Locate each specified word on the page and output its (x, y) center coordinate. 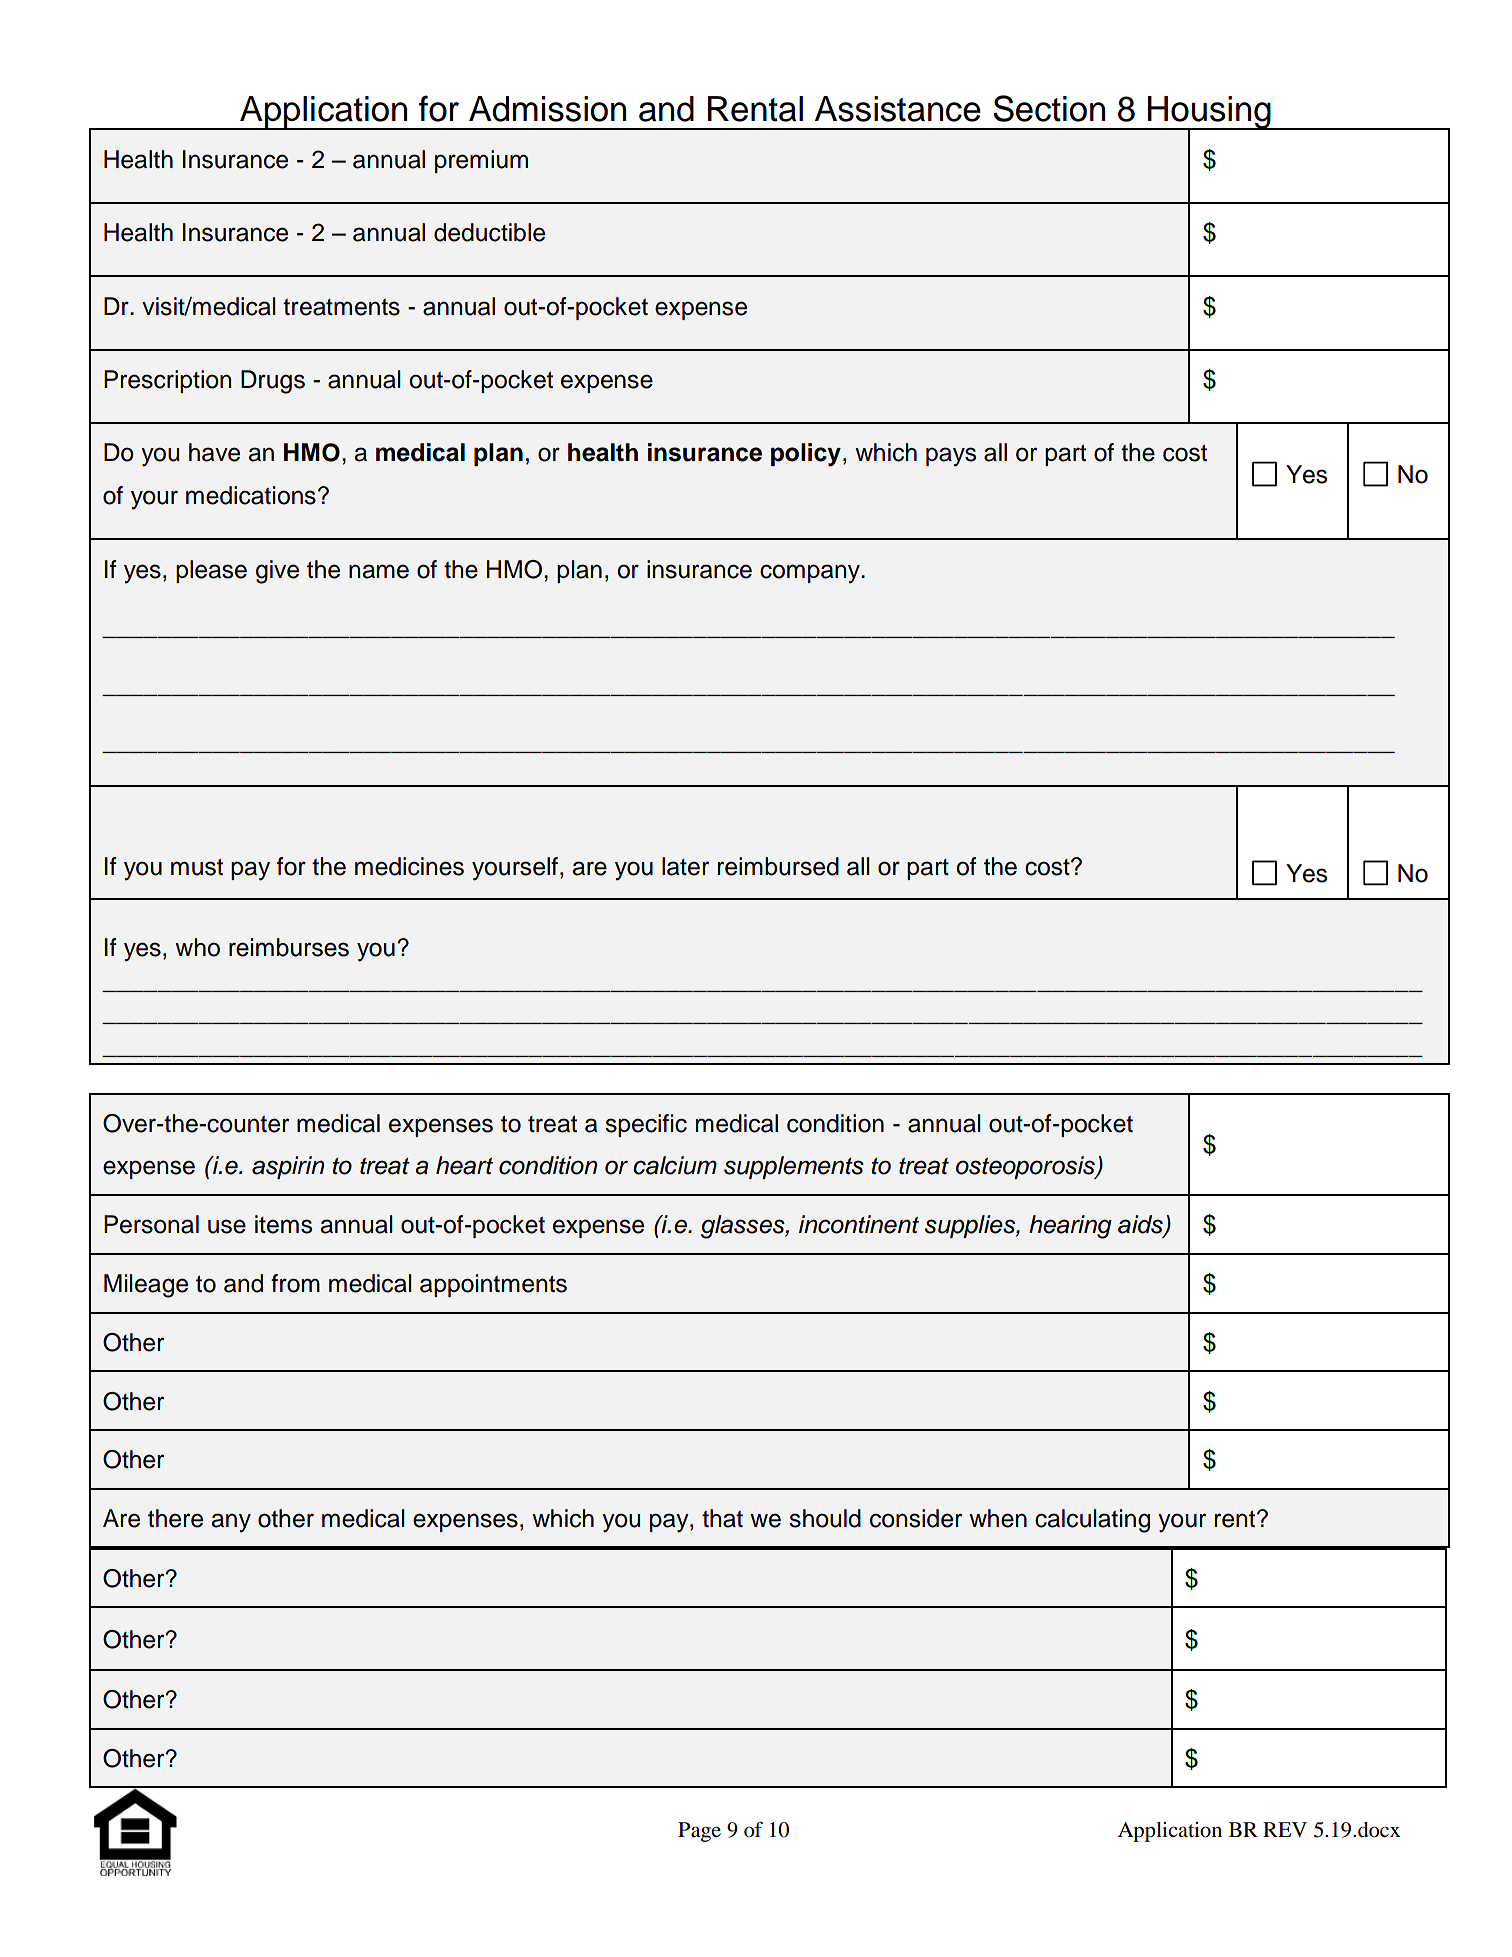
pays (951, 457)
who (197, 947)
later (685, 866)
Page (699, 1832)
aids (1141, 1225)
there (175, 1518)
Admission (547, 109)
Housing (1209, 113)
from (295, 1283)
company (811, 574)
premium (481, 161)
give (277, 572)
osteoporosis (1026, 1167)
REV (1285, 1829)
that (722, 1518)
